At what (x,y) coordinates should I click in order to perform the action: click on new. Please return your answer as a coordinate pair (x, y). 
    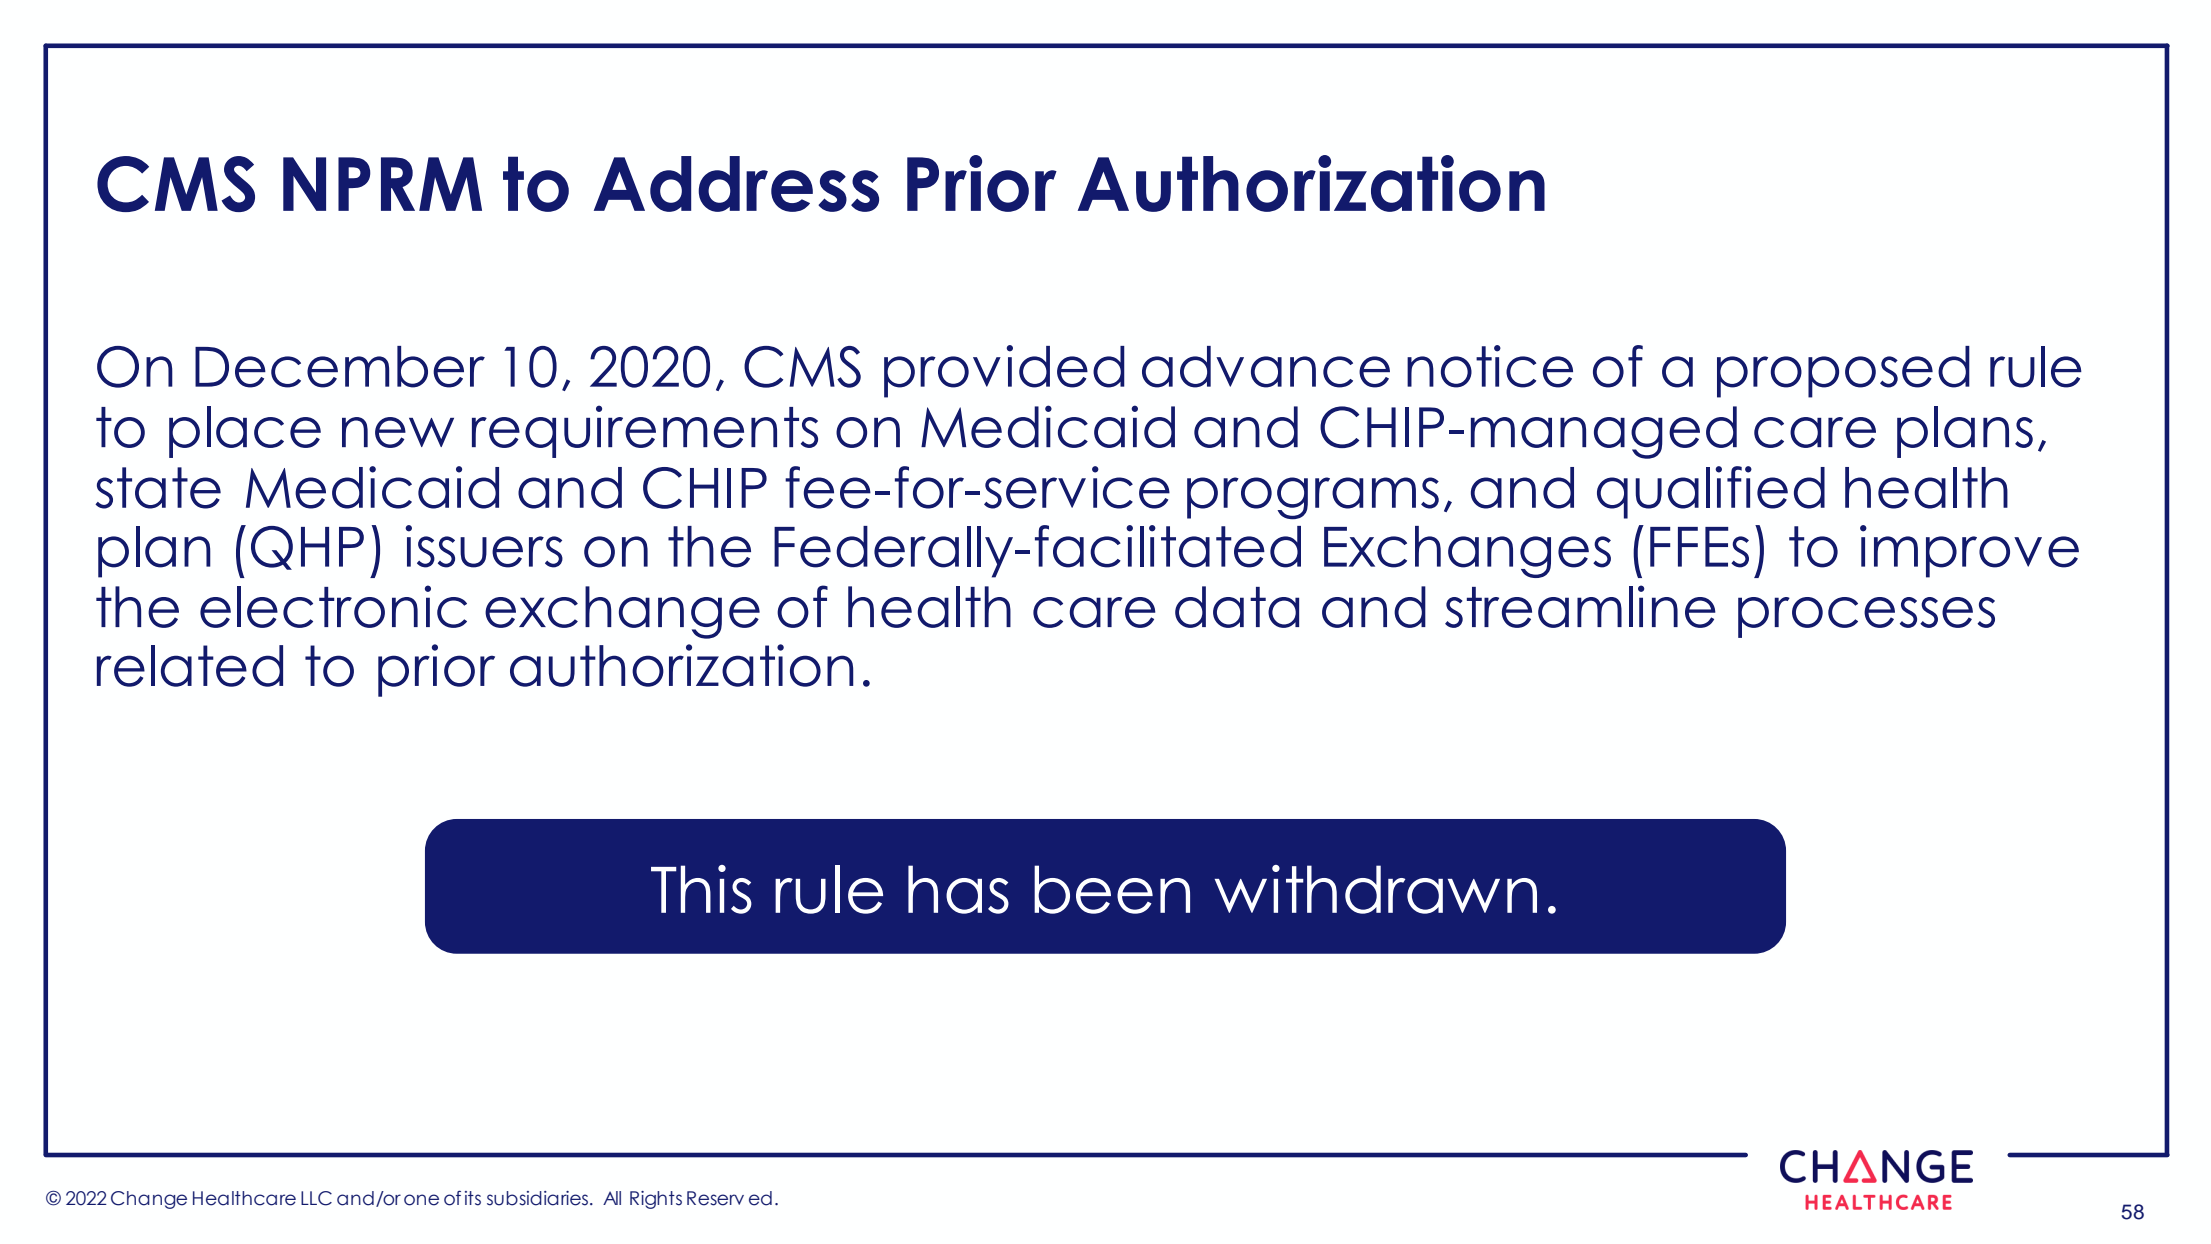
    Looking at the image, I should click on (398, 432).
